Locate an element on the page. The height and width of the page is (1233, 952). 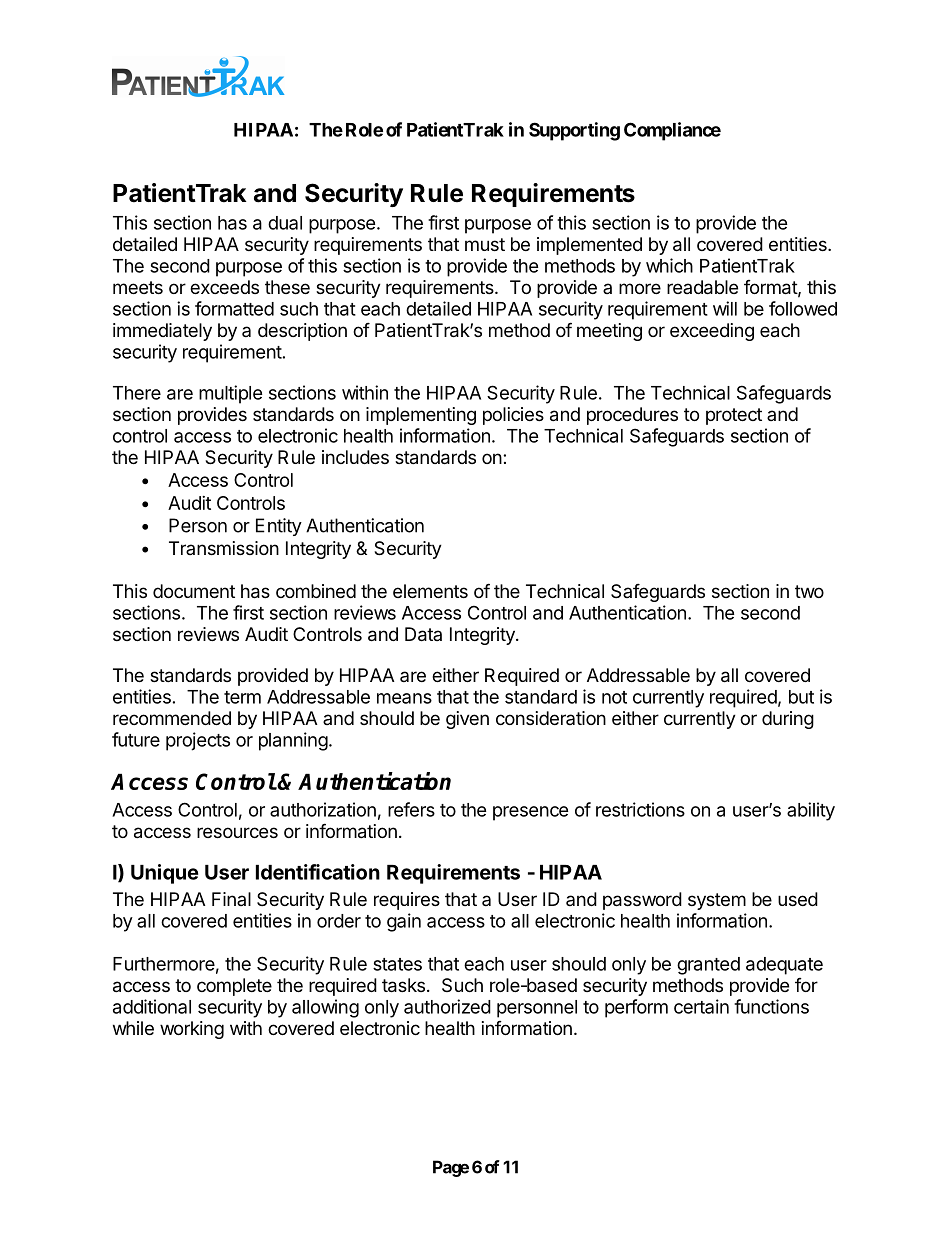
resources is located at coordinates (237, 832).
